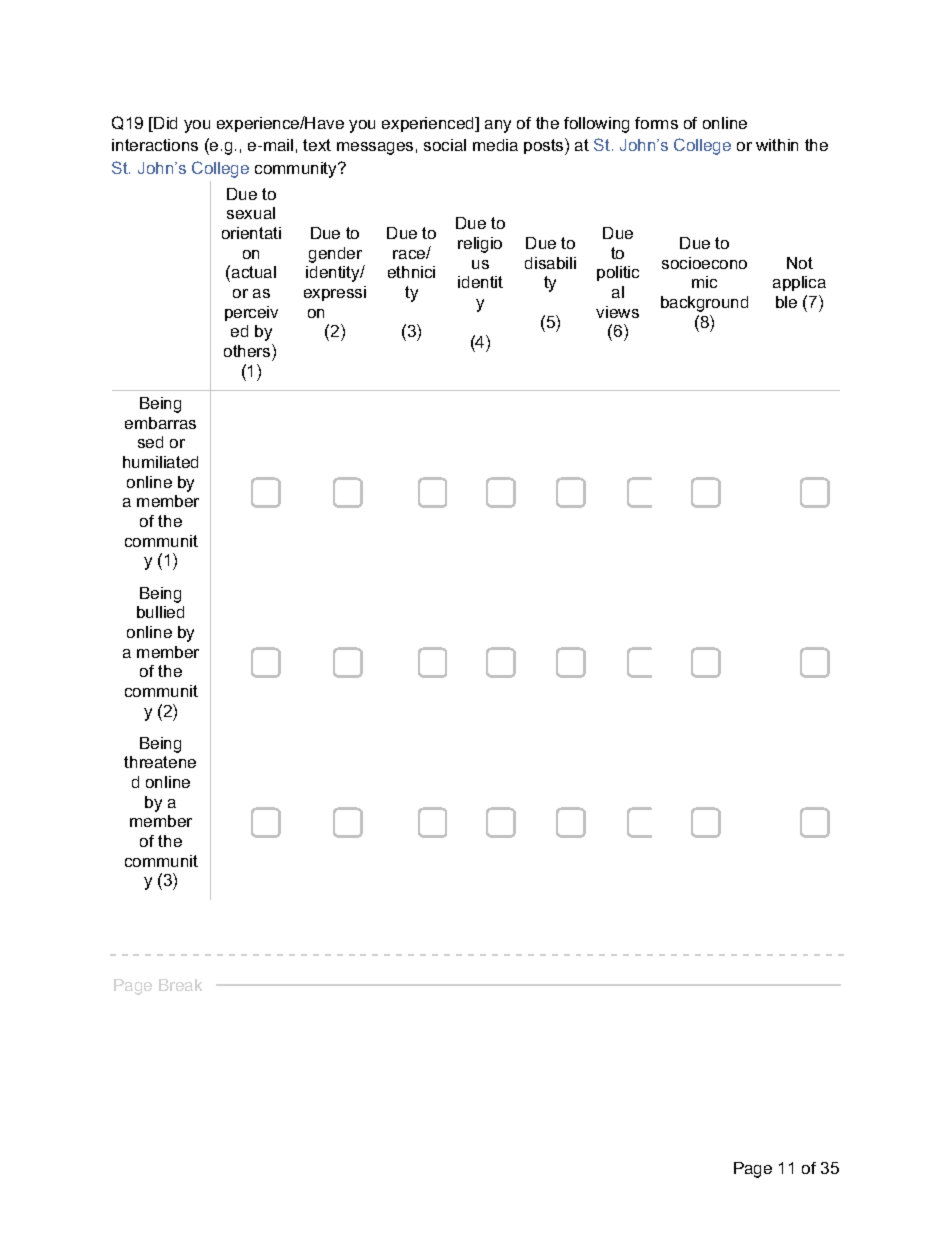 The height and width of the image is (1233, 952). Describe the element at coordinates (160, 612) in the image. I see `bullied` at that location.
